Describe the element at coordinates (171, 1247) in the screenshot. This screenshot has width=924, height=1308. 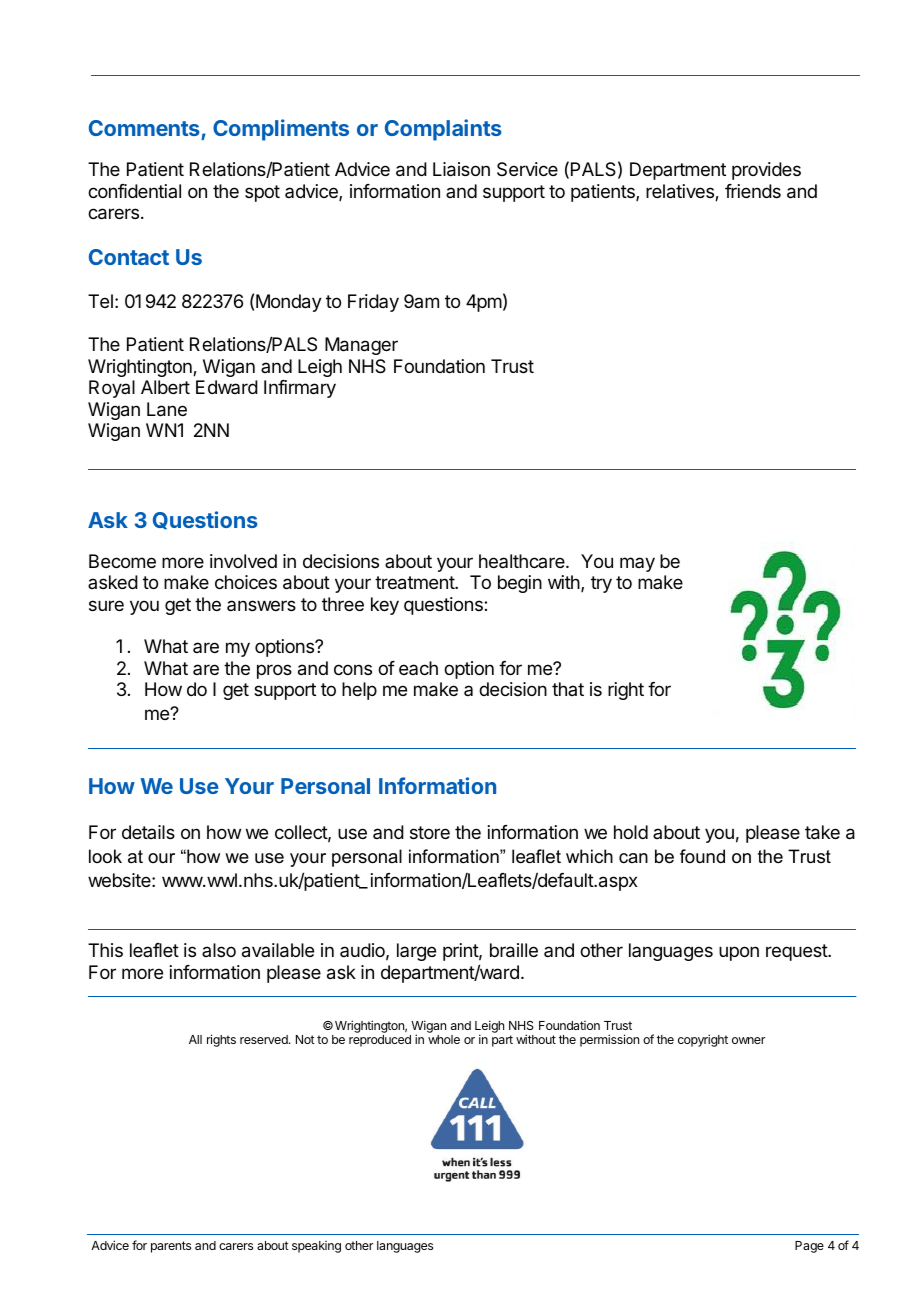
I see `parents` at that location.
